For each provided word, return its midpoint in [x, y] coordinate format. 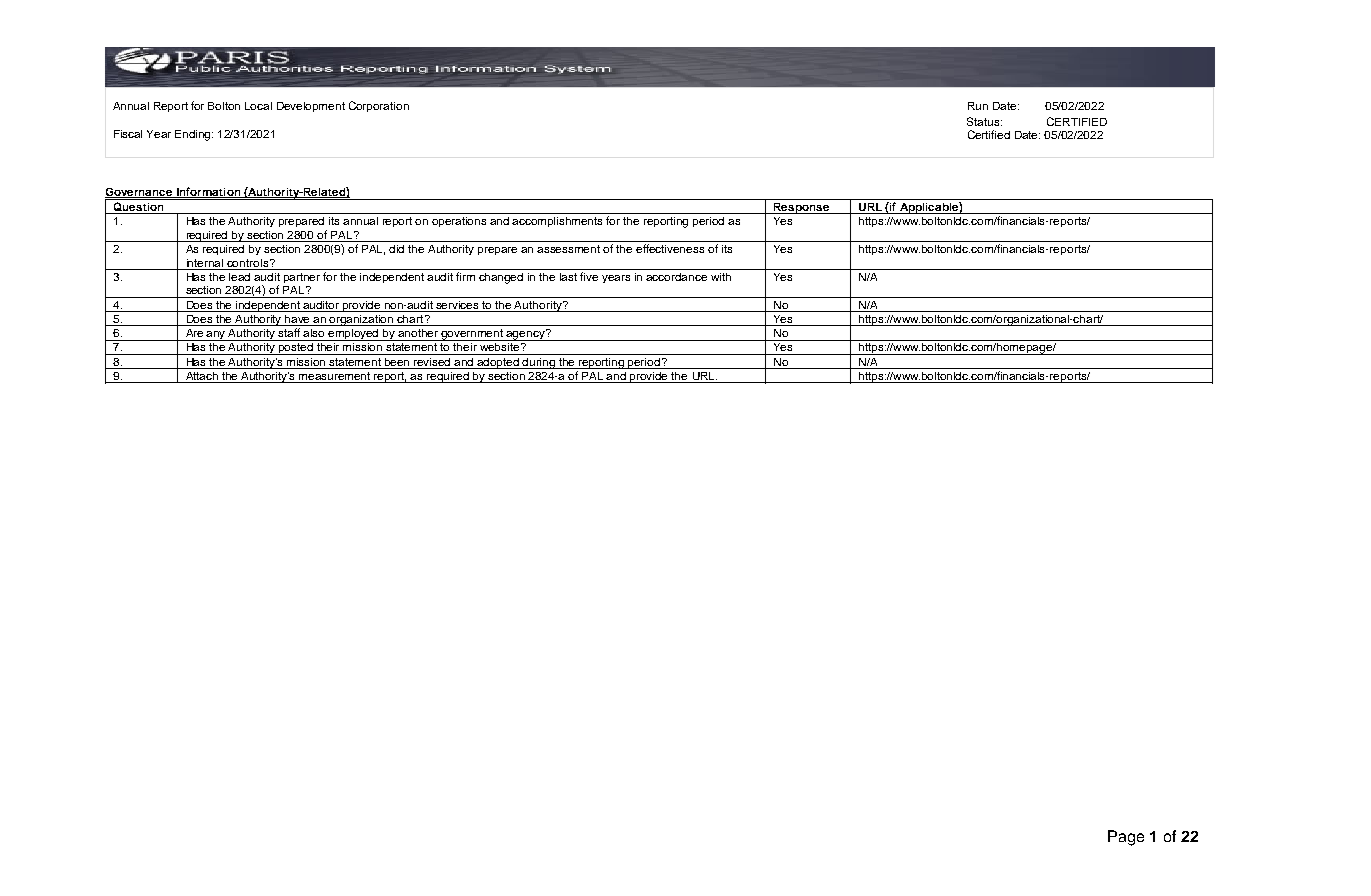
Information [209, 192]
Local [258, 106]
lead [239, 277]
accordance [676, 277]
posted [296, 349]
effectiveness [670, 248]
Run [978, 106]
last [568, 277]
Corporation [379, 106]
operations [459, 222]
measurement [335, 377]
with [721, 277]
